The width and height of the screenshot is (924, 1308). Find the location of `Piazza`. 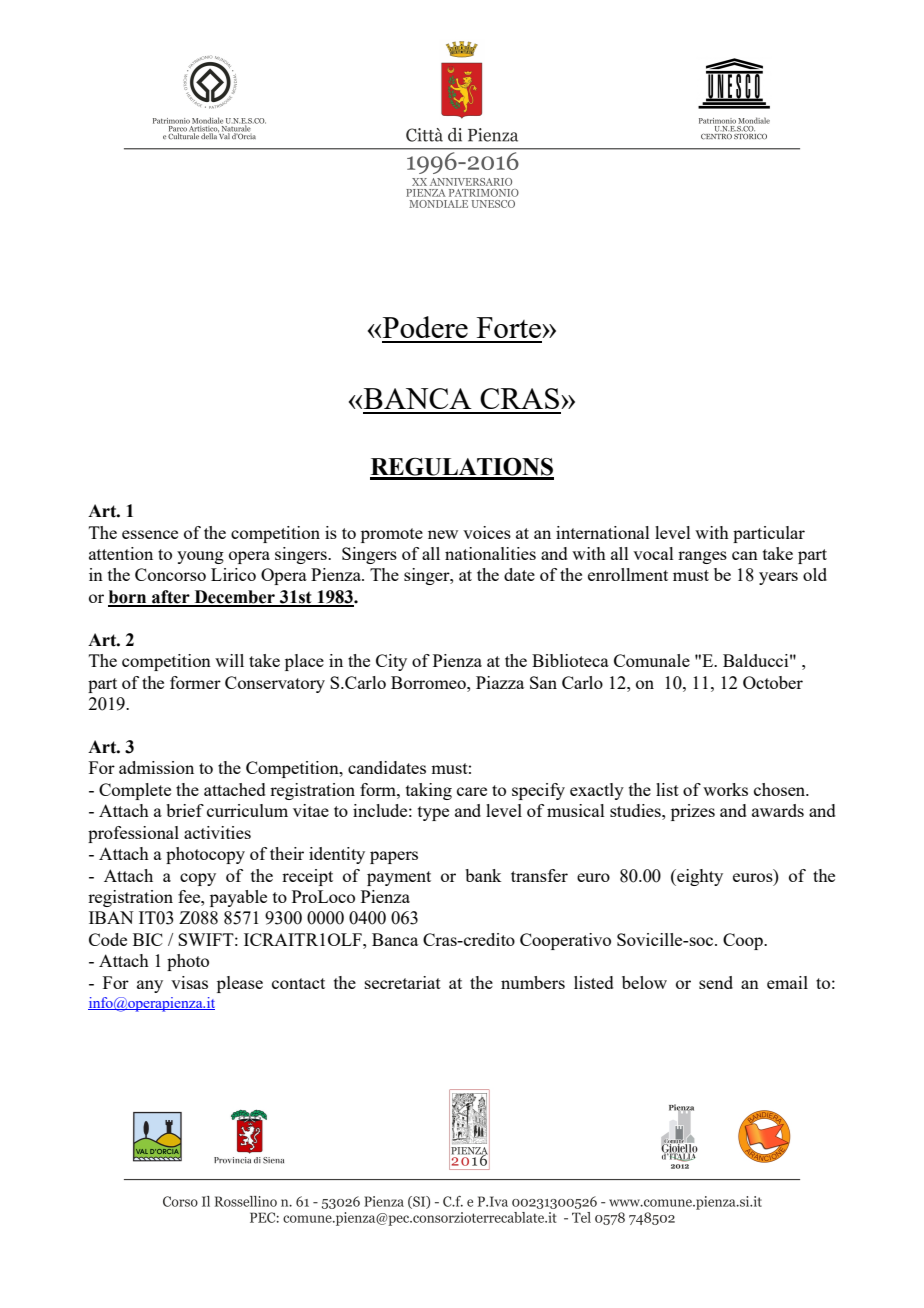

Piazza is located at coordinates (500, 682).
